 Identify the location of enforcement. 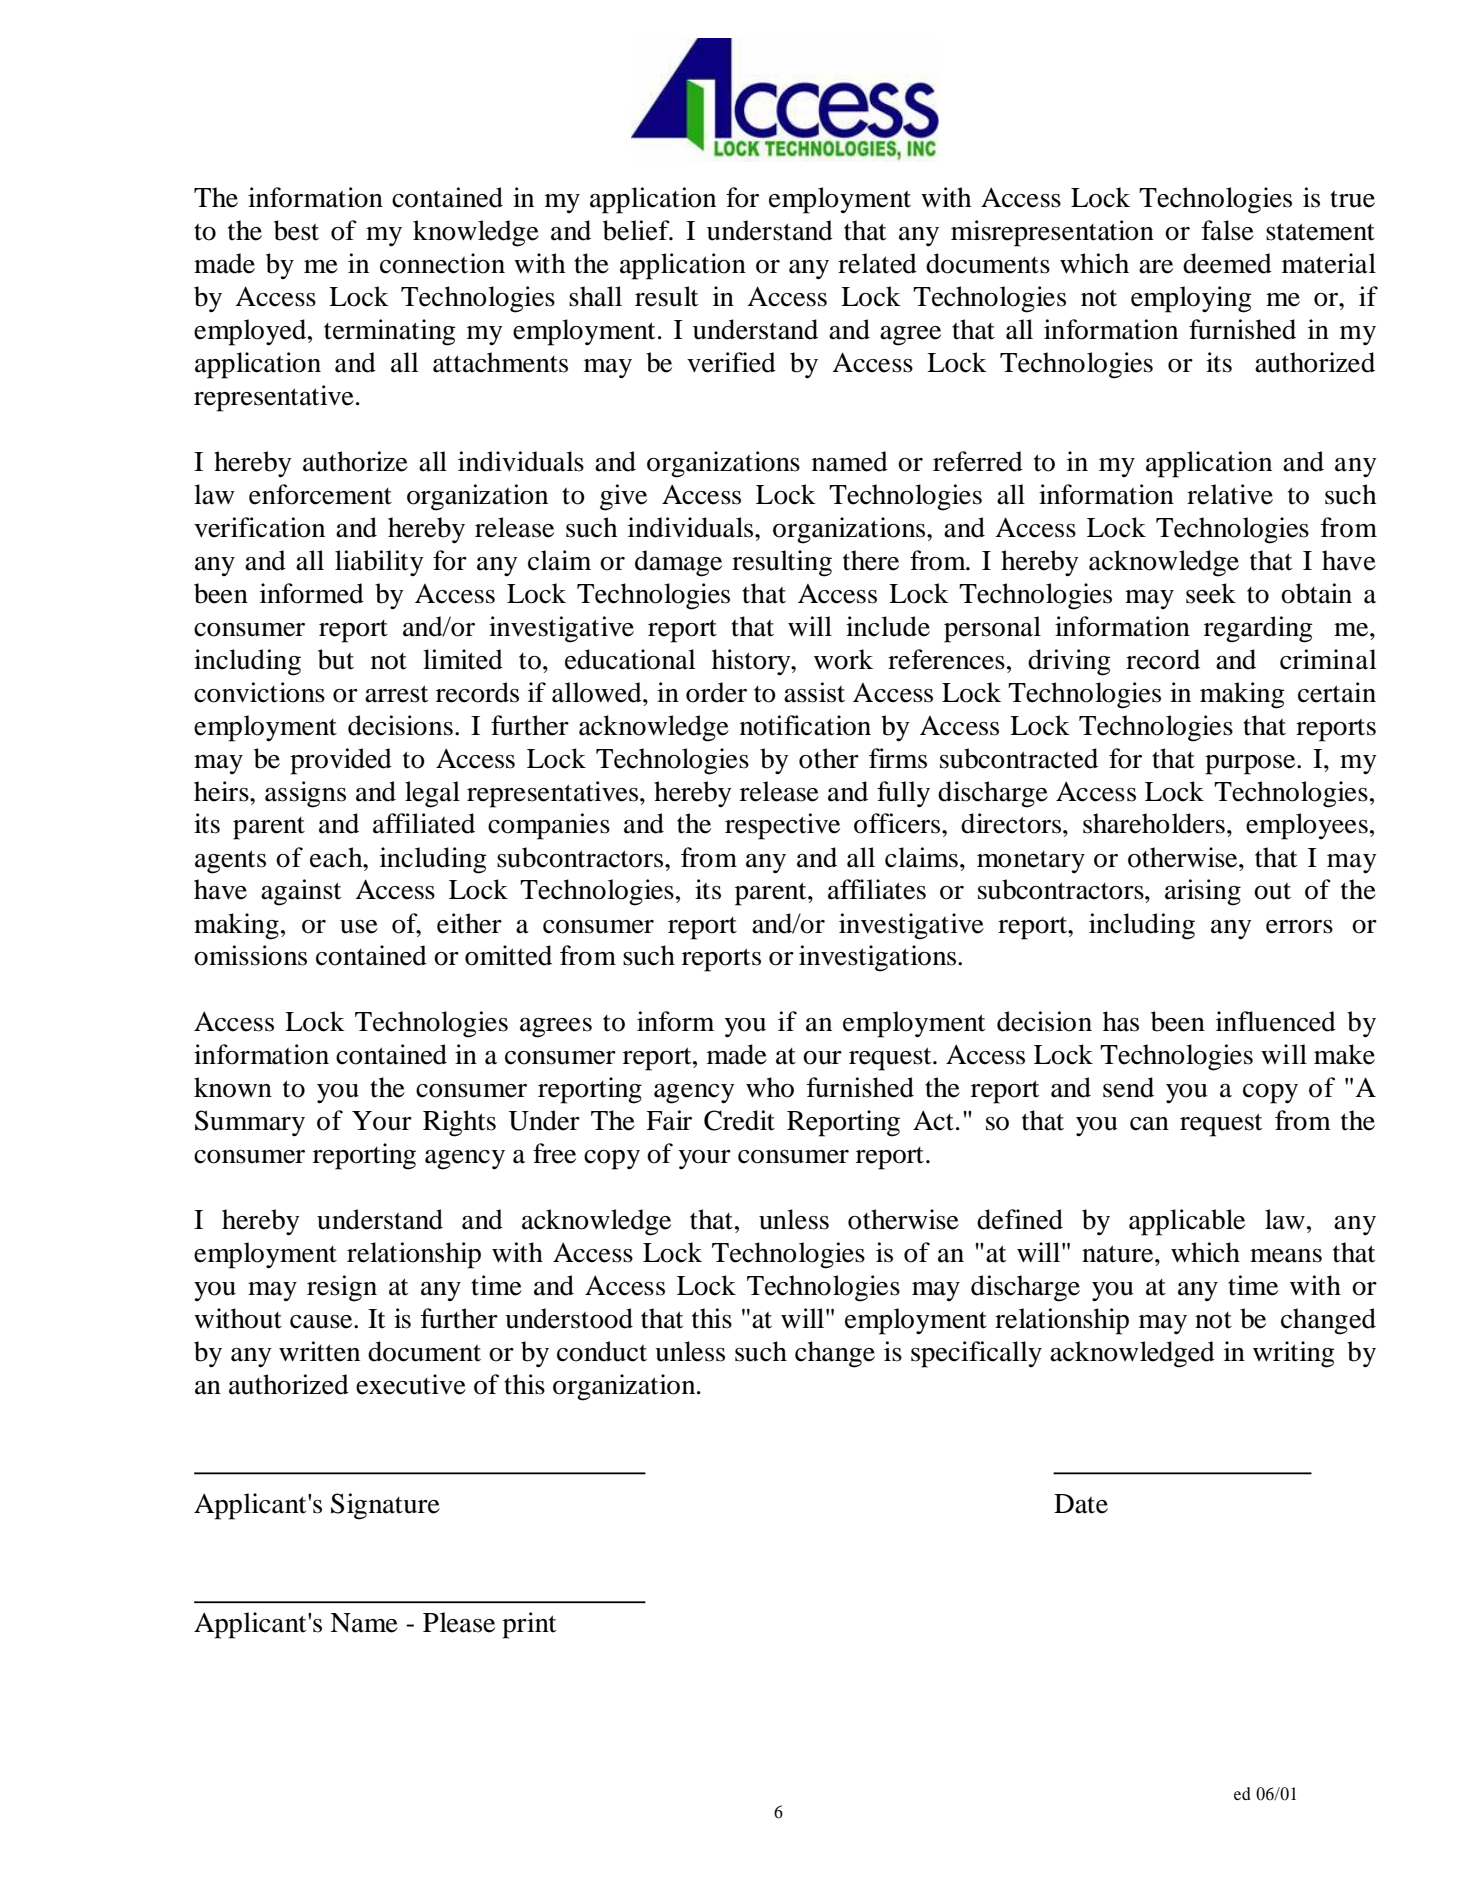
(320, 494).
